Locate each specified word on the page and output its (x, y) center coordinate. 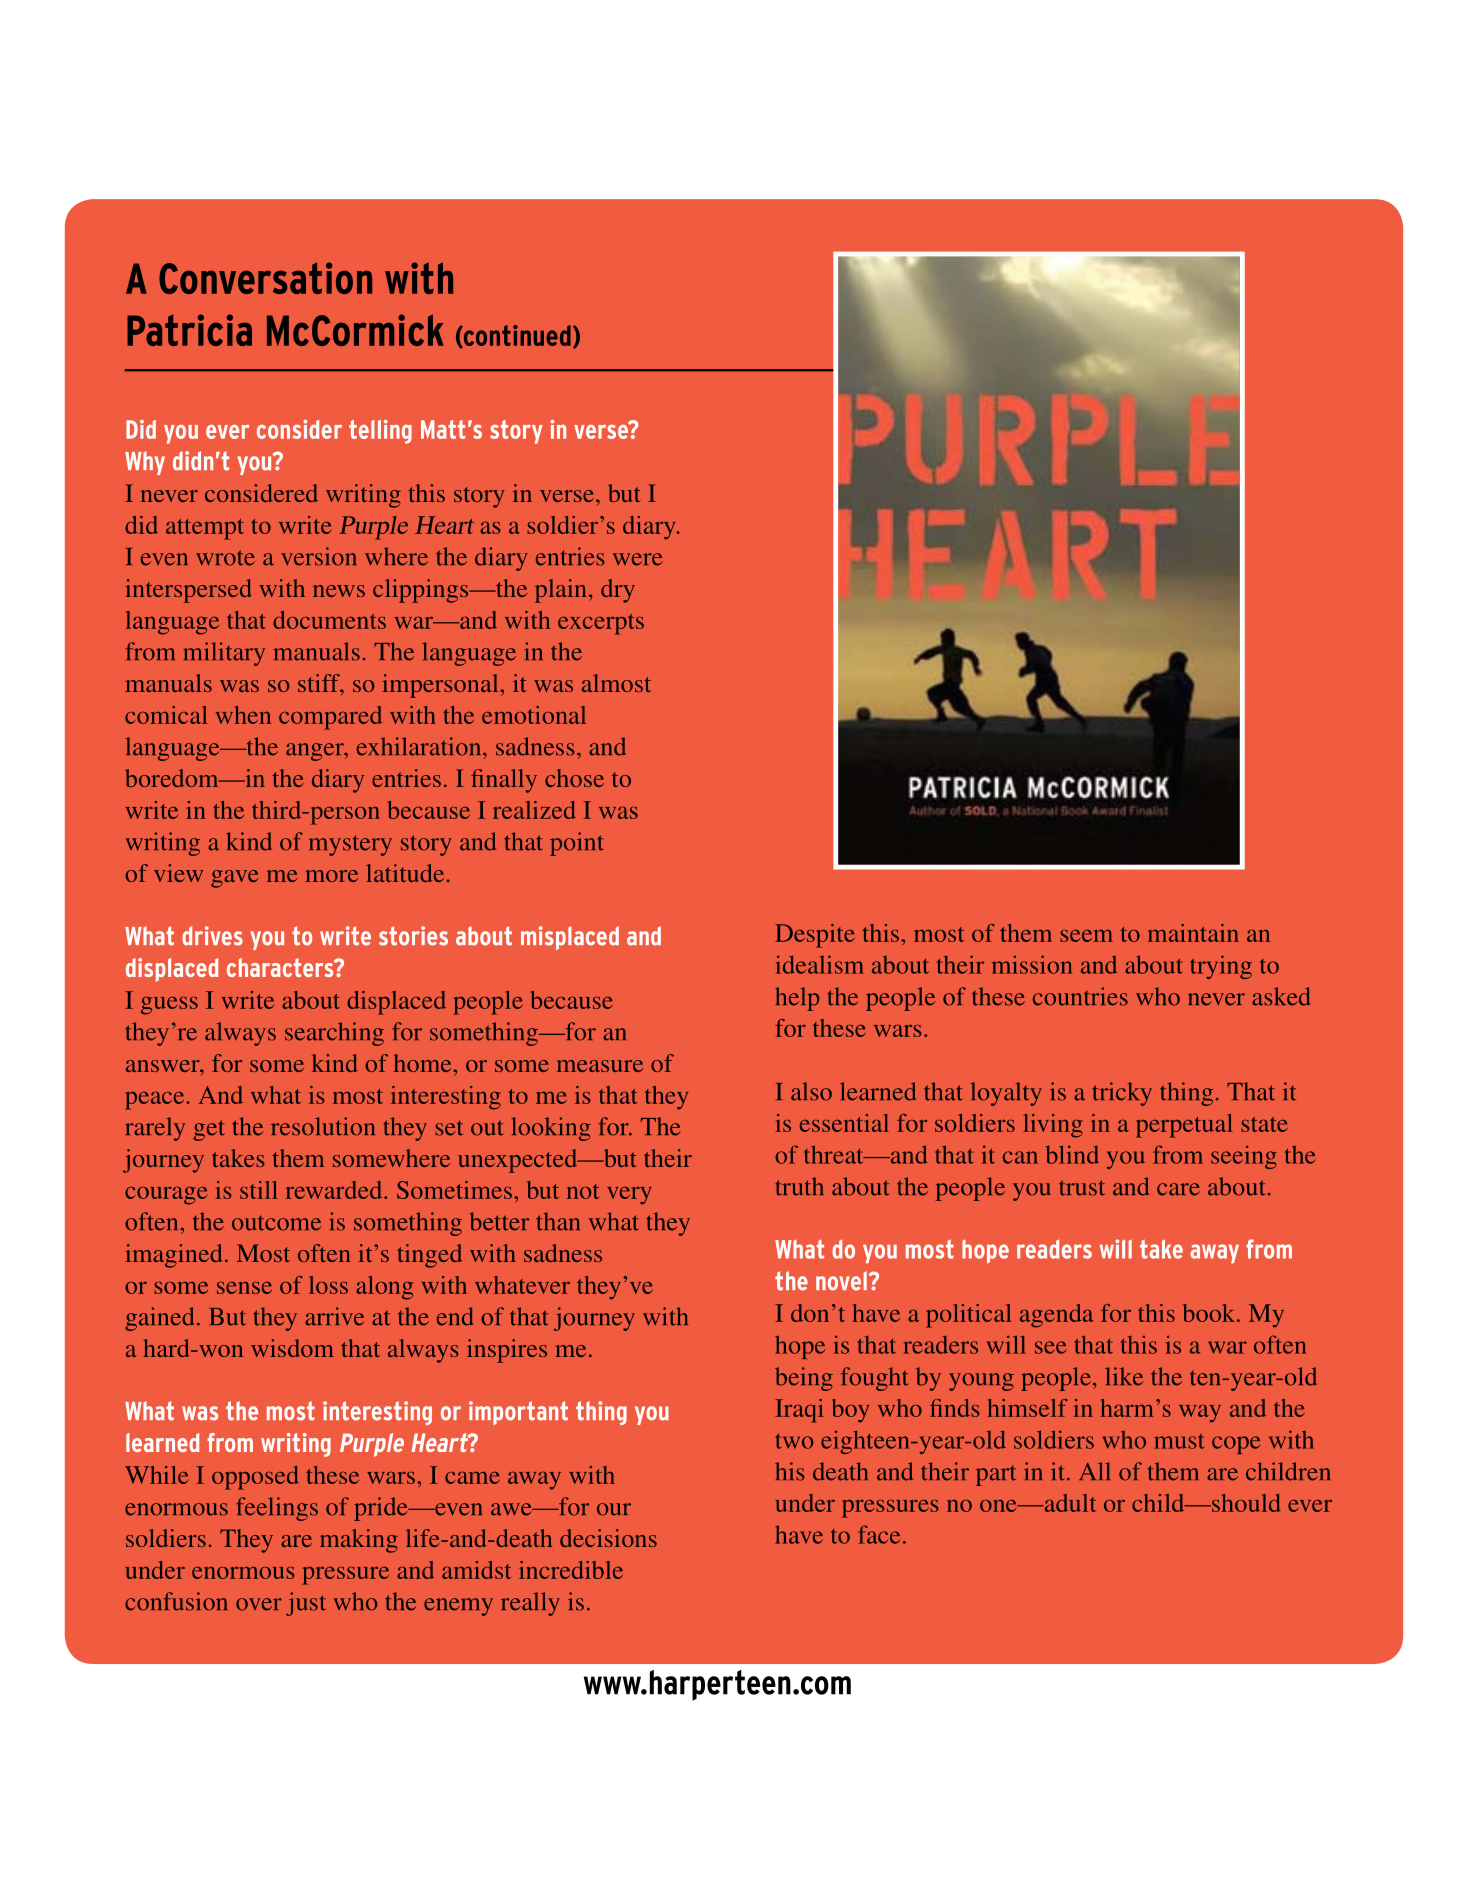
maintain (1193, 933)
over (259, 1604)
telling (380, 432)
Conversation (265, 278)
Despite (815, 936)
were (638, 559)
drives (212, 936)
